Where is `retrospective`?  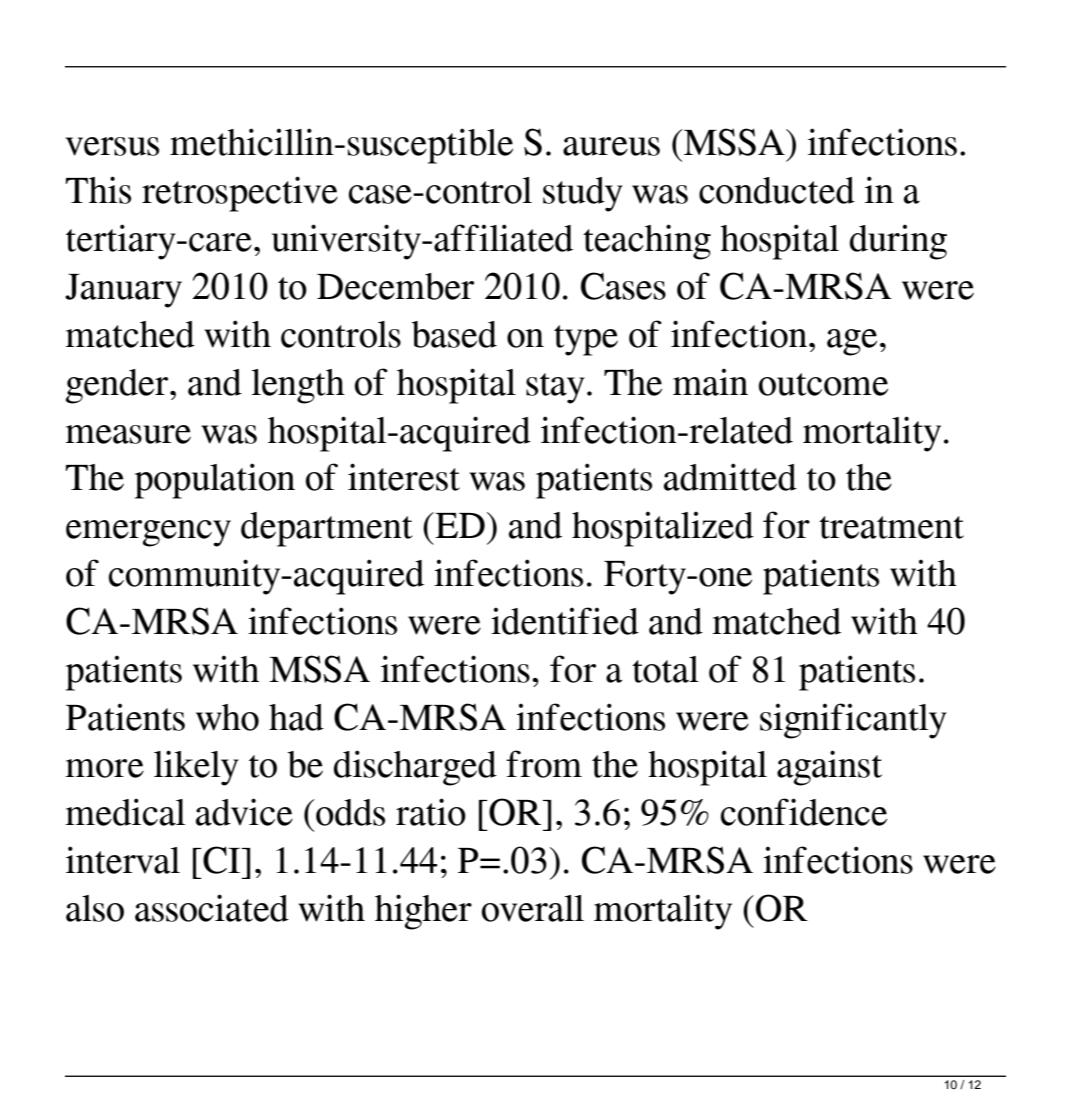 retrospective is located at coordinates (240, 194).
